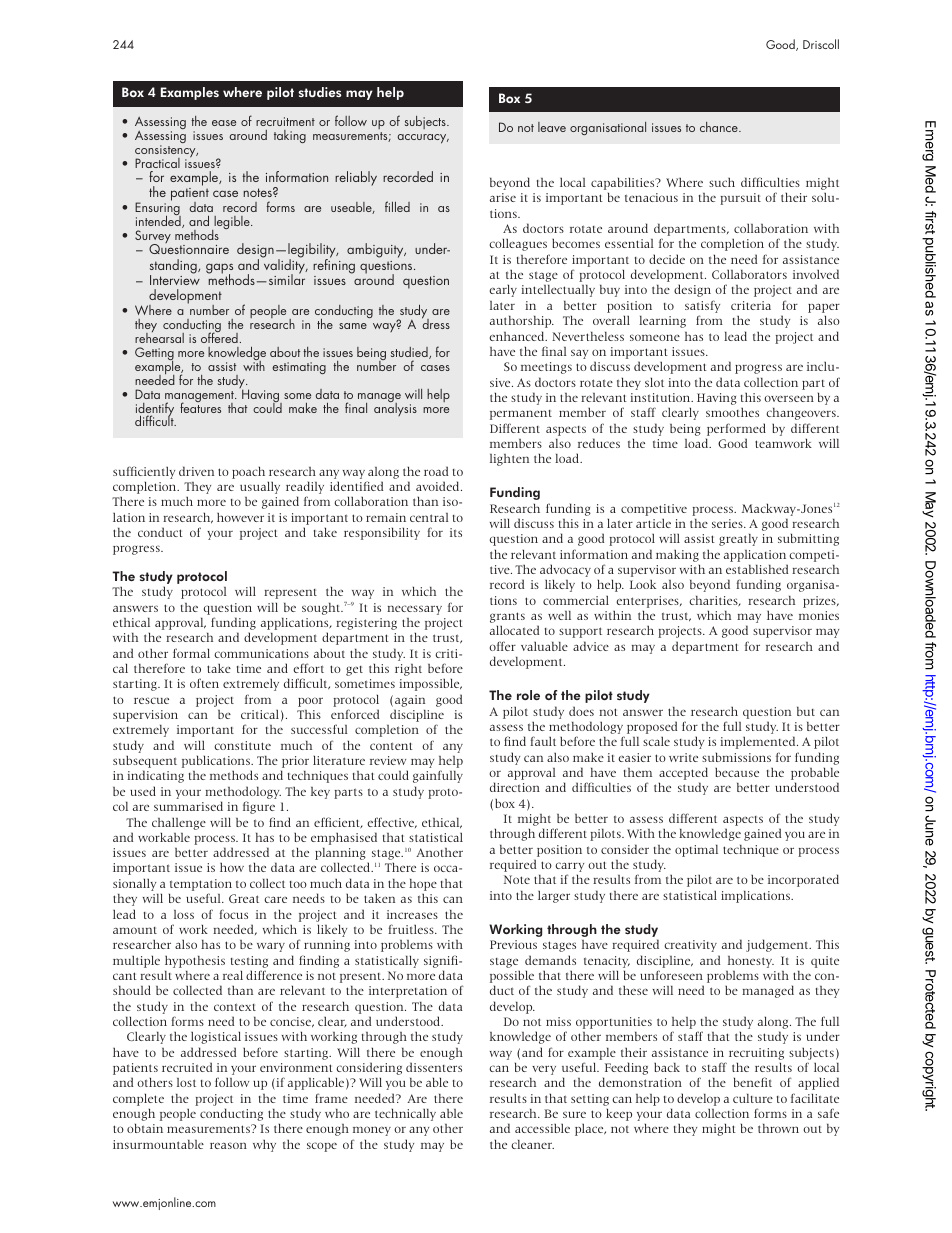  What do you see at coordinates (720, 127) in the document?
I see `chance` at bounding box center [720, 127].
